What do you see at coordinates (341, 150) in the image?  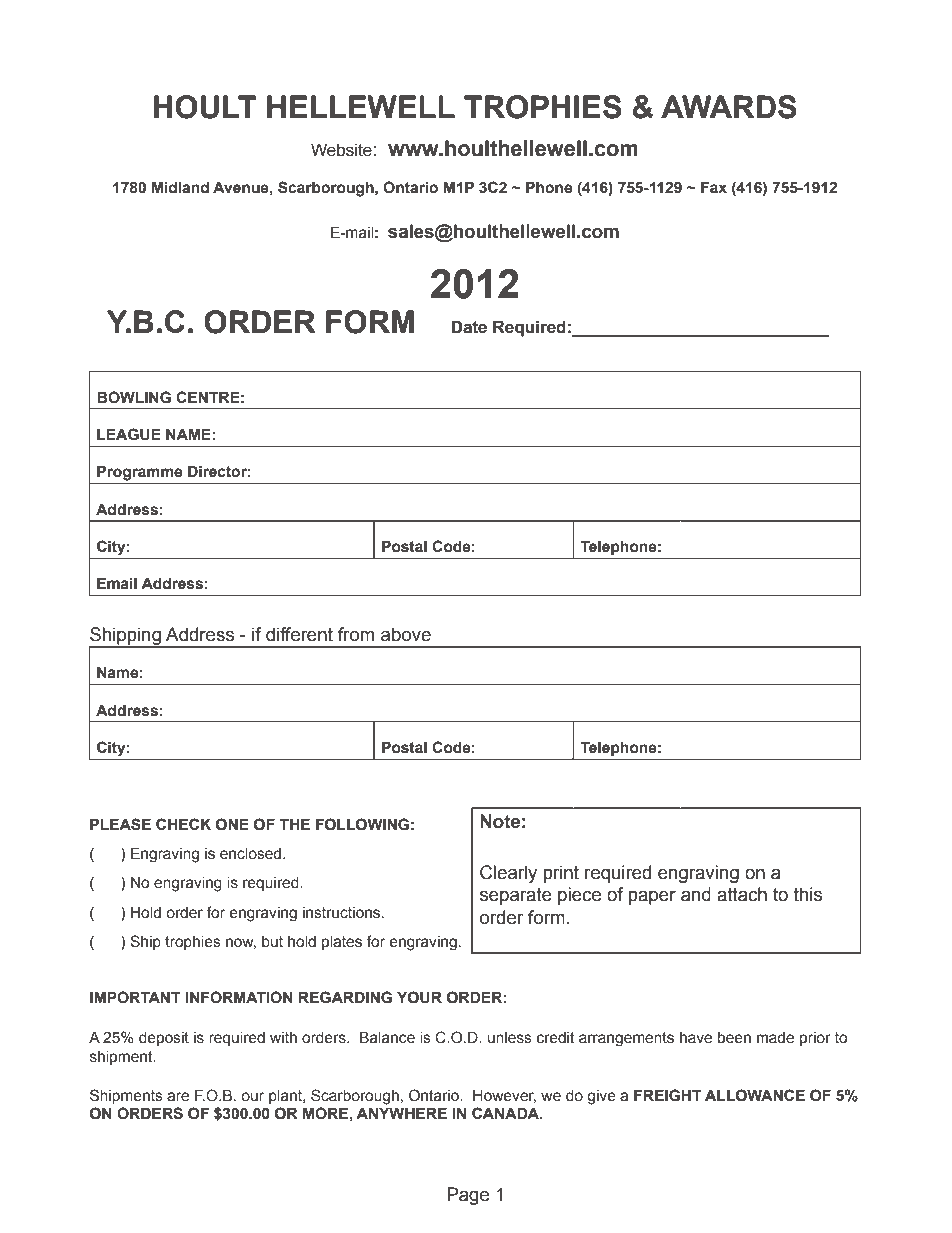 I see `Website` at bounding box center [341, 150].
